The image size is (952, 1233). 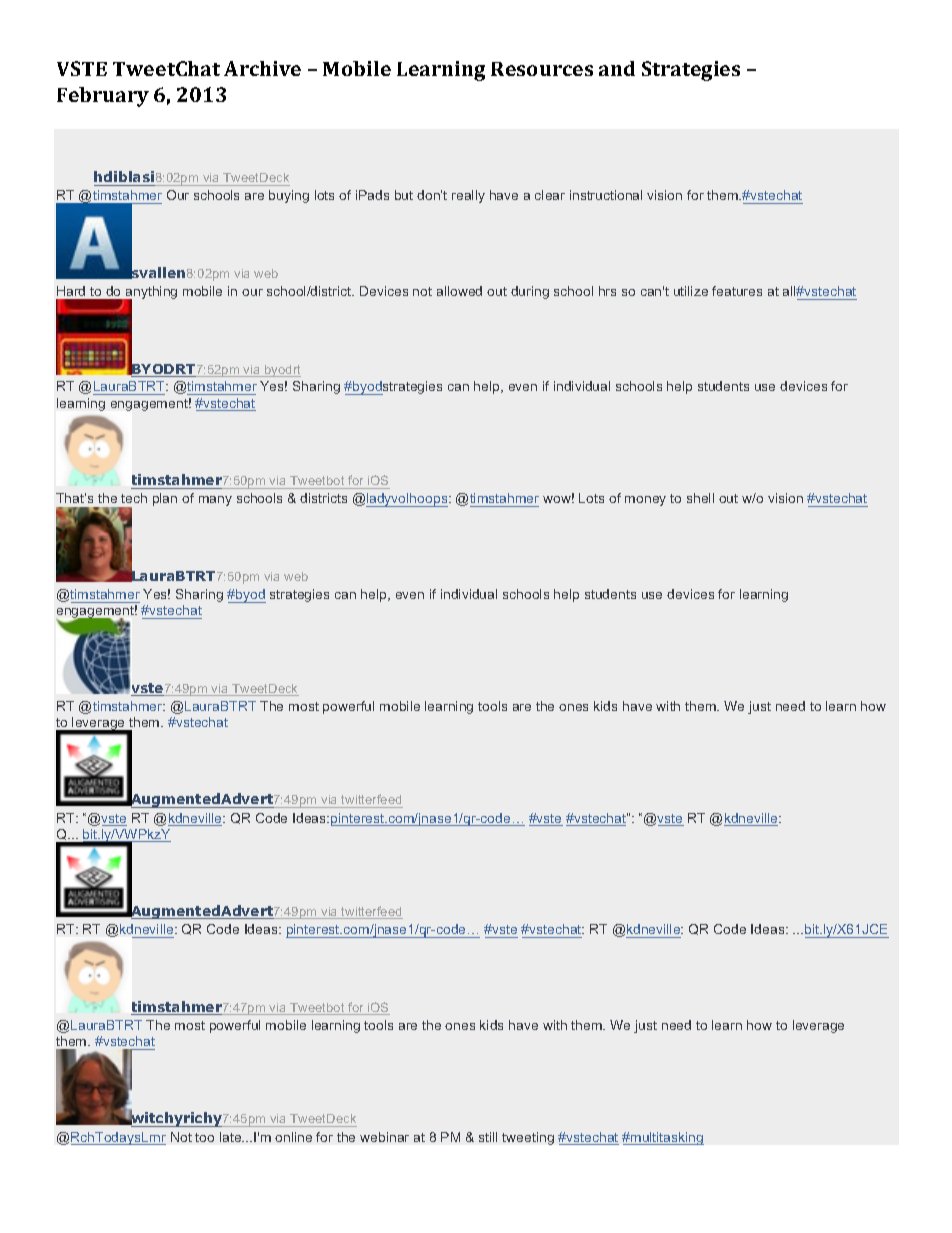 I want to click on still, so click(x=488, y=1137).
